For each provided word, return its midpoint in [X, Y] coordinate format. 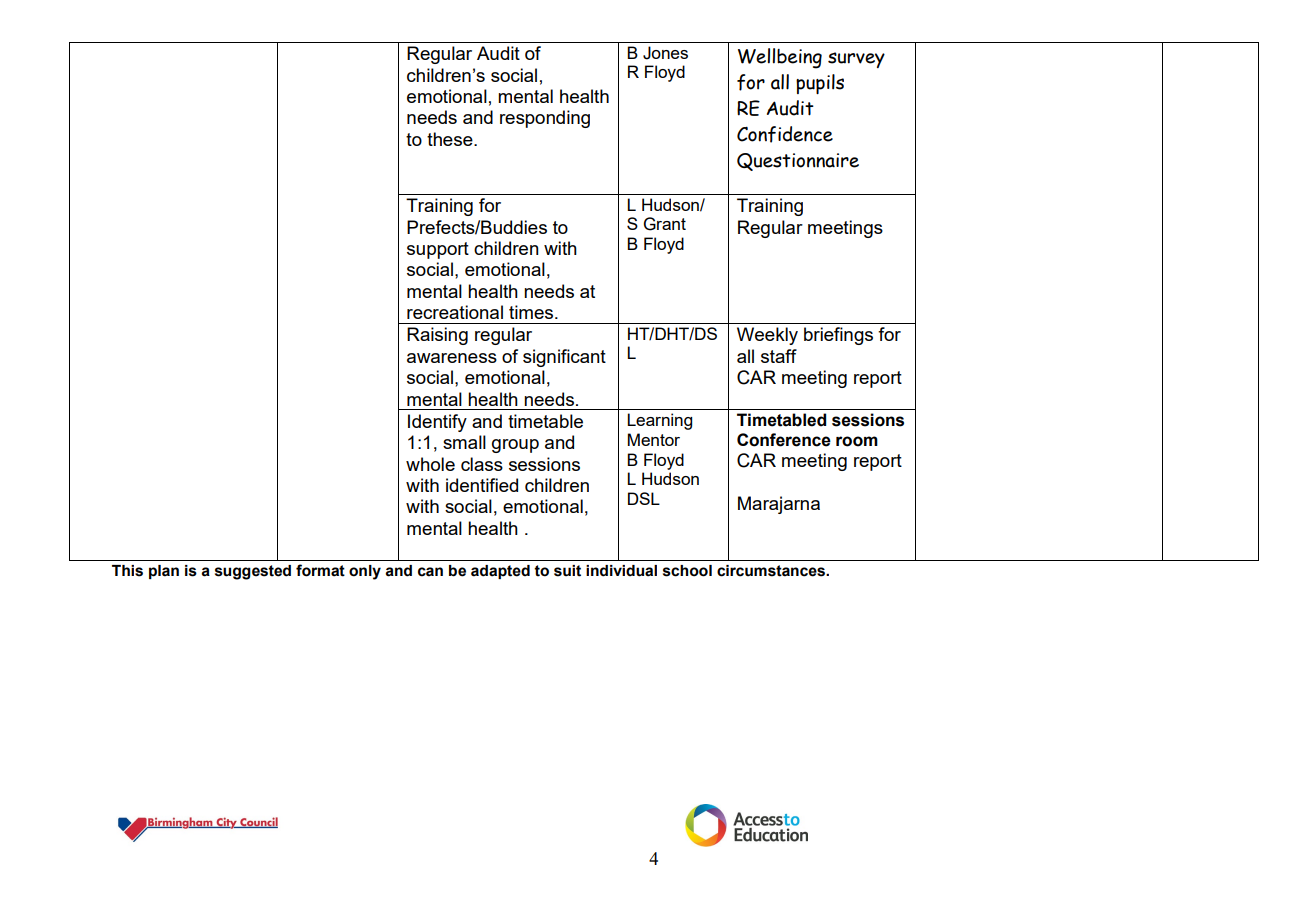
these [451, 139]
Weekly [767, 336]
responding [545, 119]
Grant [665, 224]
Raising [437, 336]
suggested [253, 572]
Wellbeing [780, 58]
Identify [437, 423]
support [438, 250]
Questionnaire [798, 162]
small [464, 442]
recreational [455, 312]
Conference [784, 440]
